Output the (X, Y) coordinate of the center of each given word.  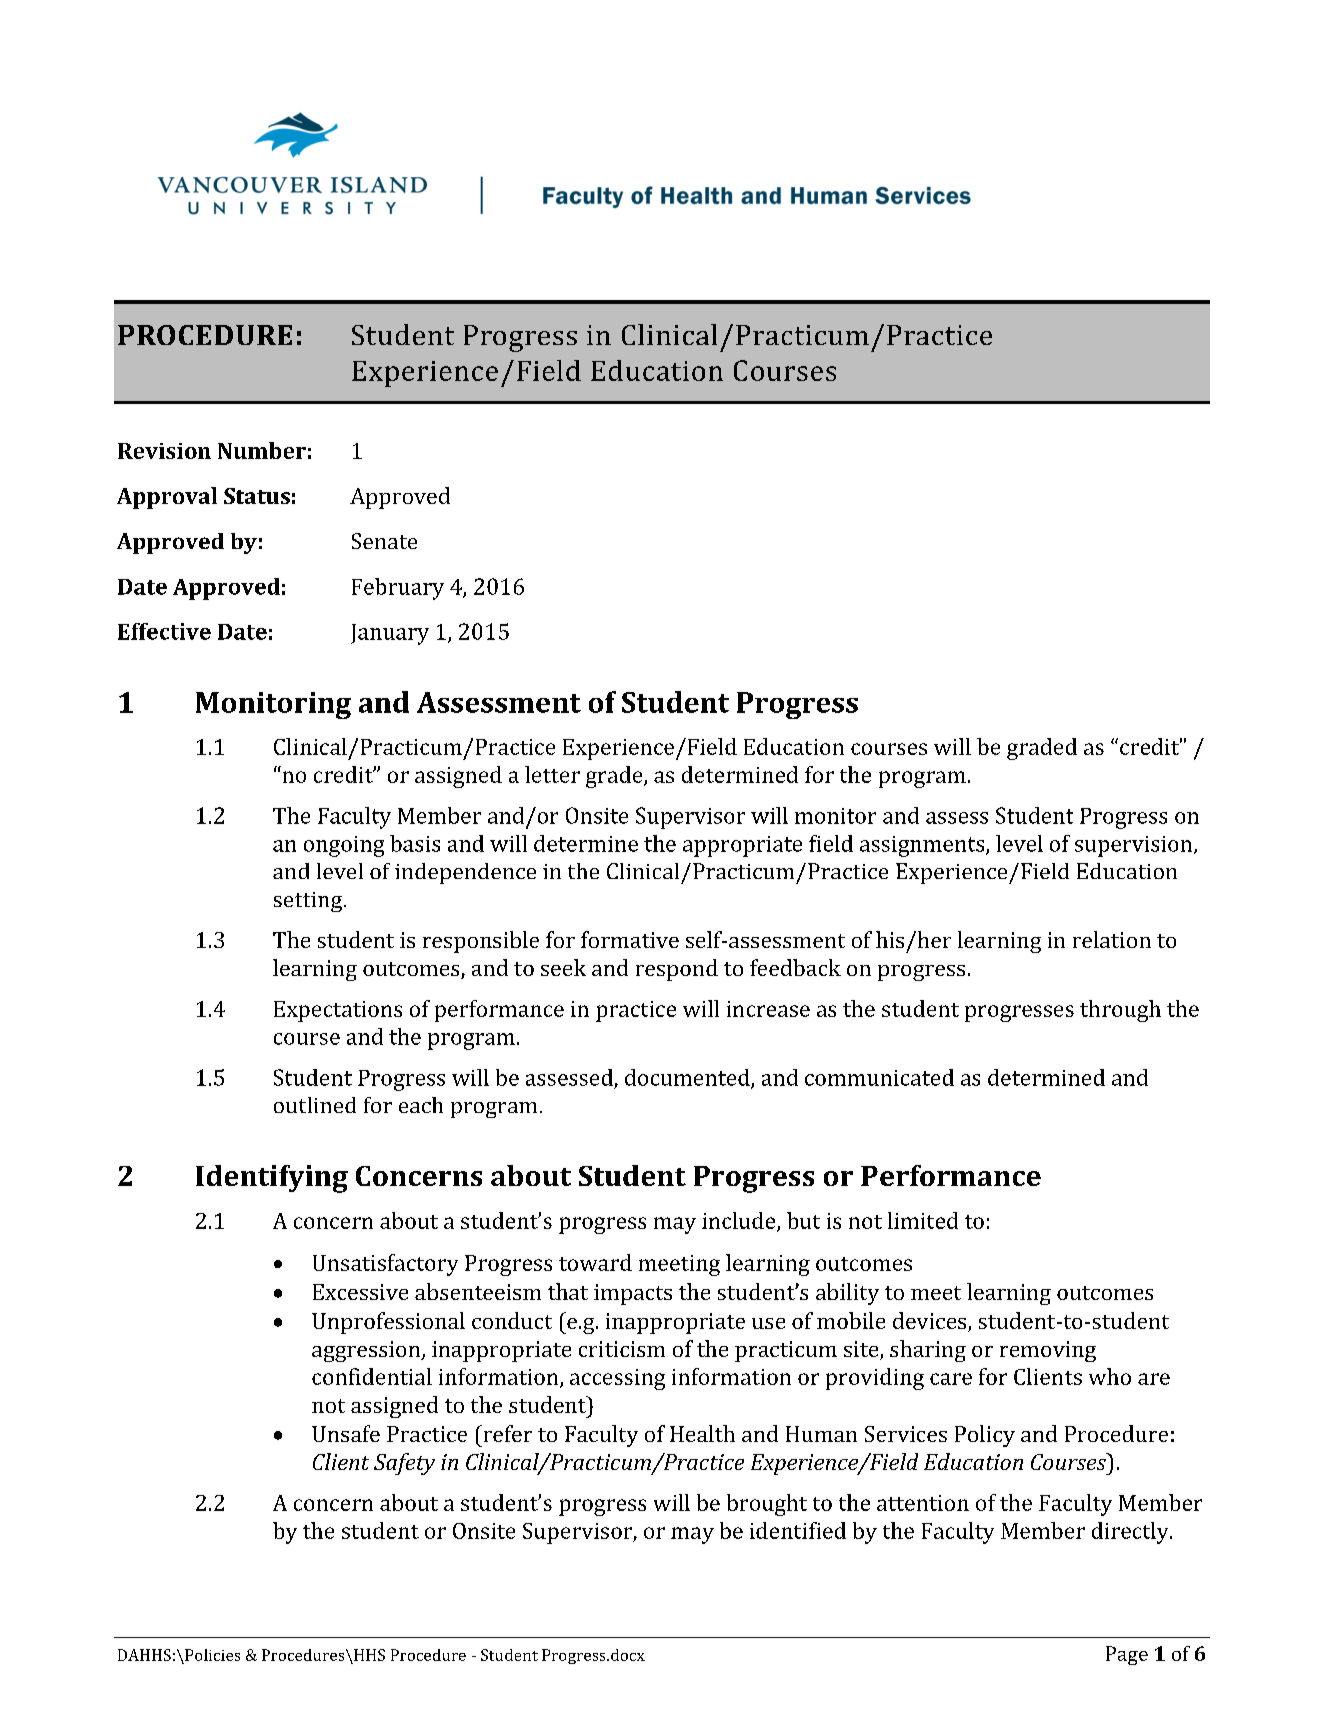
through (1120, 1011)
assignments (923, 846)
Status (257, 496)
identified (798, 1530)
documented (688, 1078)
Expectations (338, 1011)
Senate (384, 541)
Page (1127, 1655)
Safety (404, 1464)
